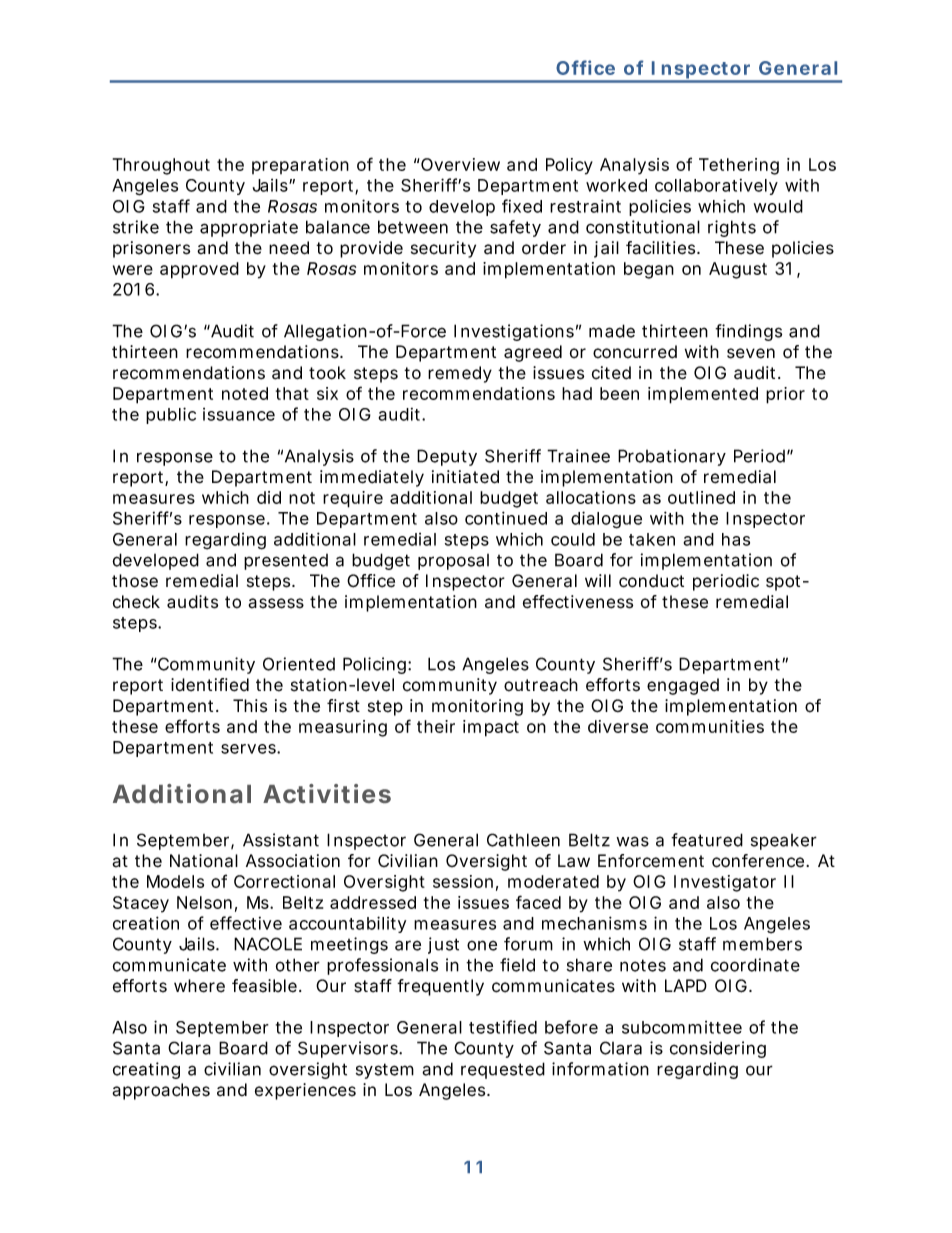 This screenshot has width=952, height=1233. I want to click on Throughout, so click(161, 166).
